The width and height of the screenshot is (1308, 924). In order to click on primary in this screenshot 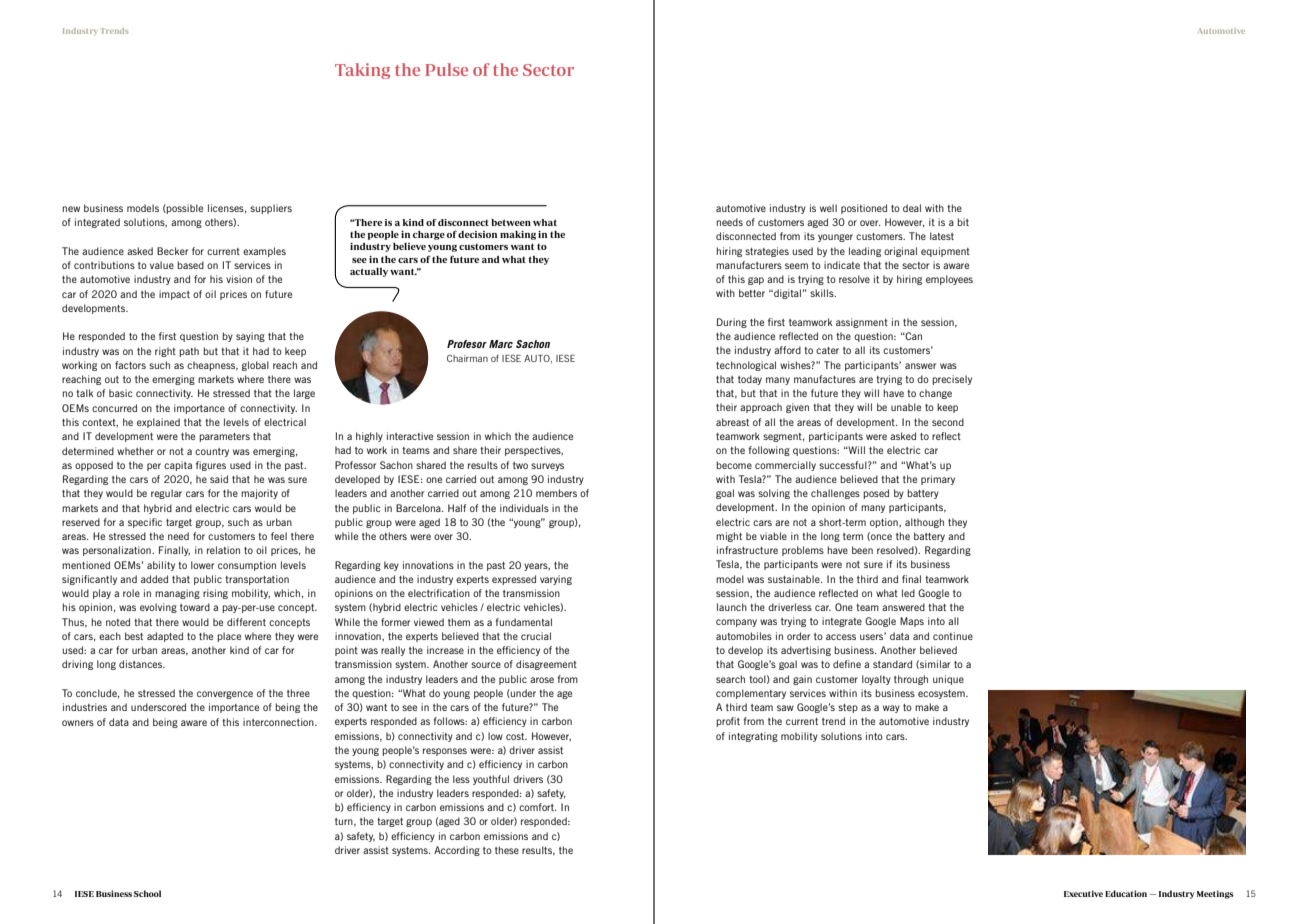, I will do `click(938, 480)`.
